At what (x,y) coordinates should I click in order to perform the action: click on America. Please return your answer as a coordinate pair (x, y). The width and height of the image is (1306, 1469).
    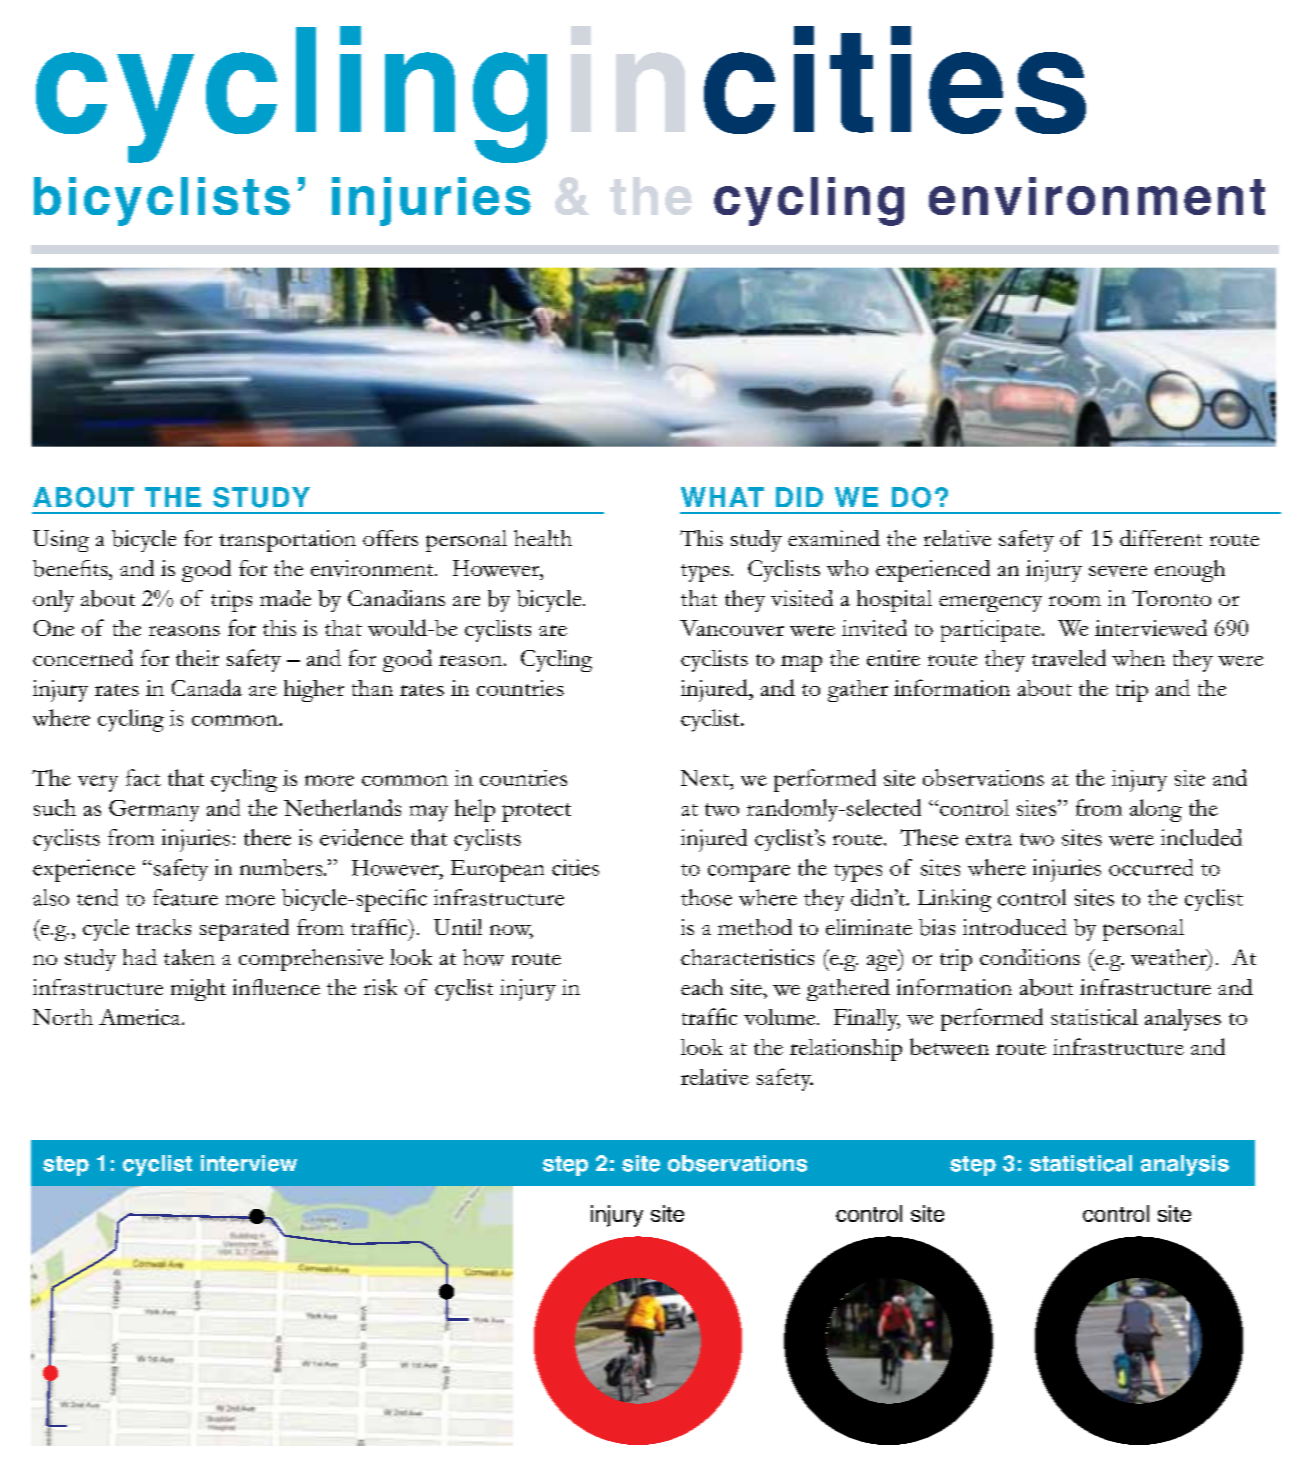
    Looking at the image, I should click on (141, 1017).
